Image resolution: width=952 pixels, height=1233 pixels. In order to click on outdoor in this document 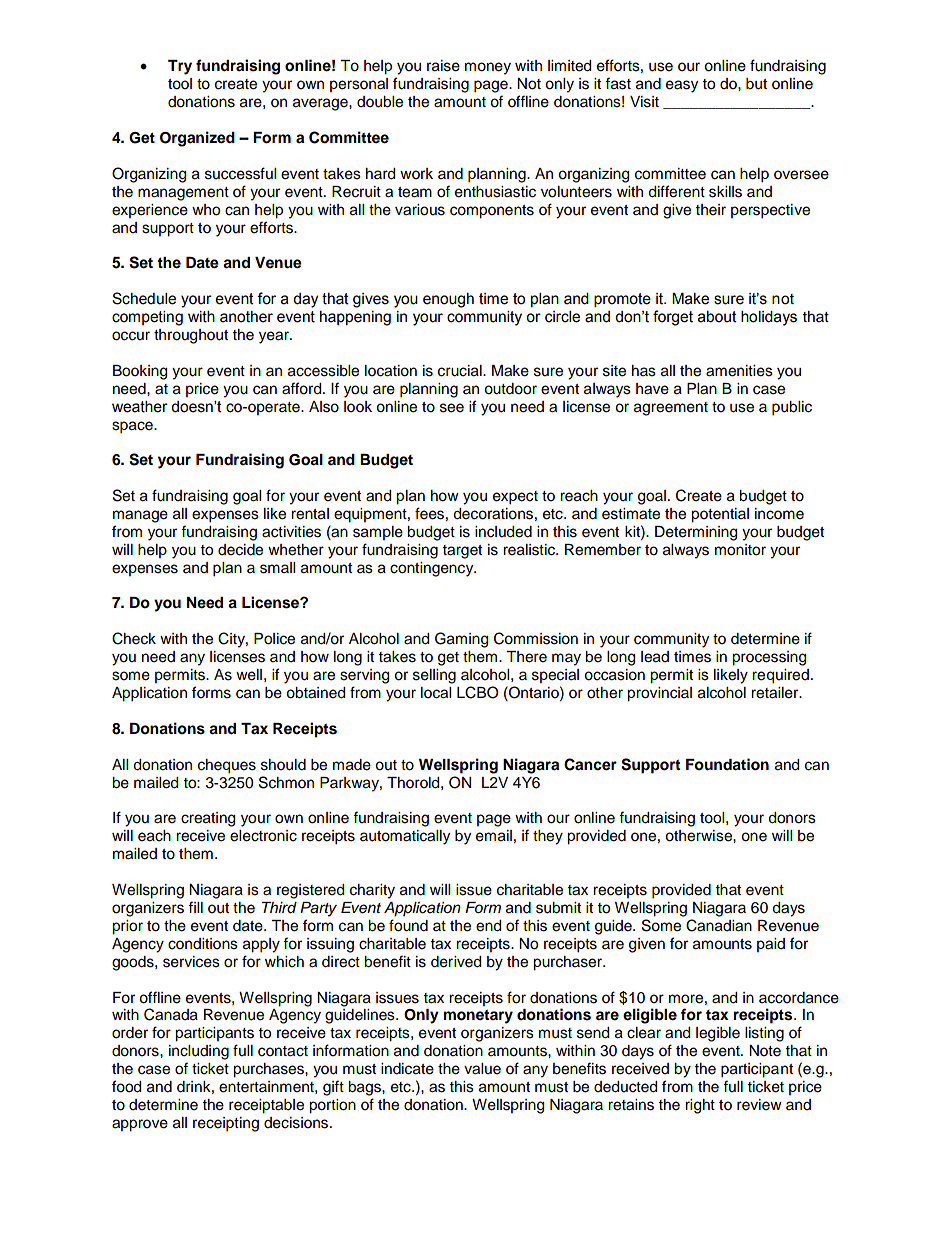, I will do `click(510, 389)`.
